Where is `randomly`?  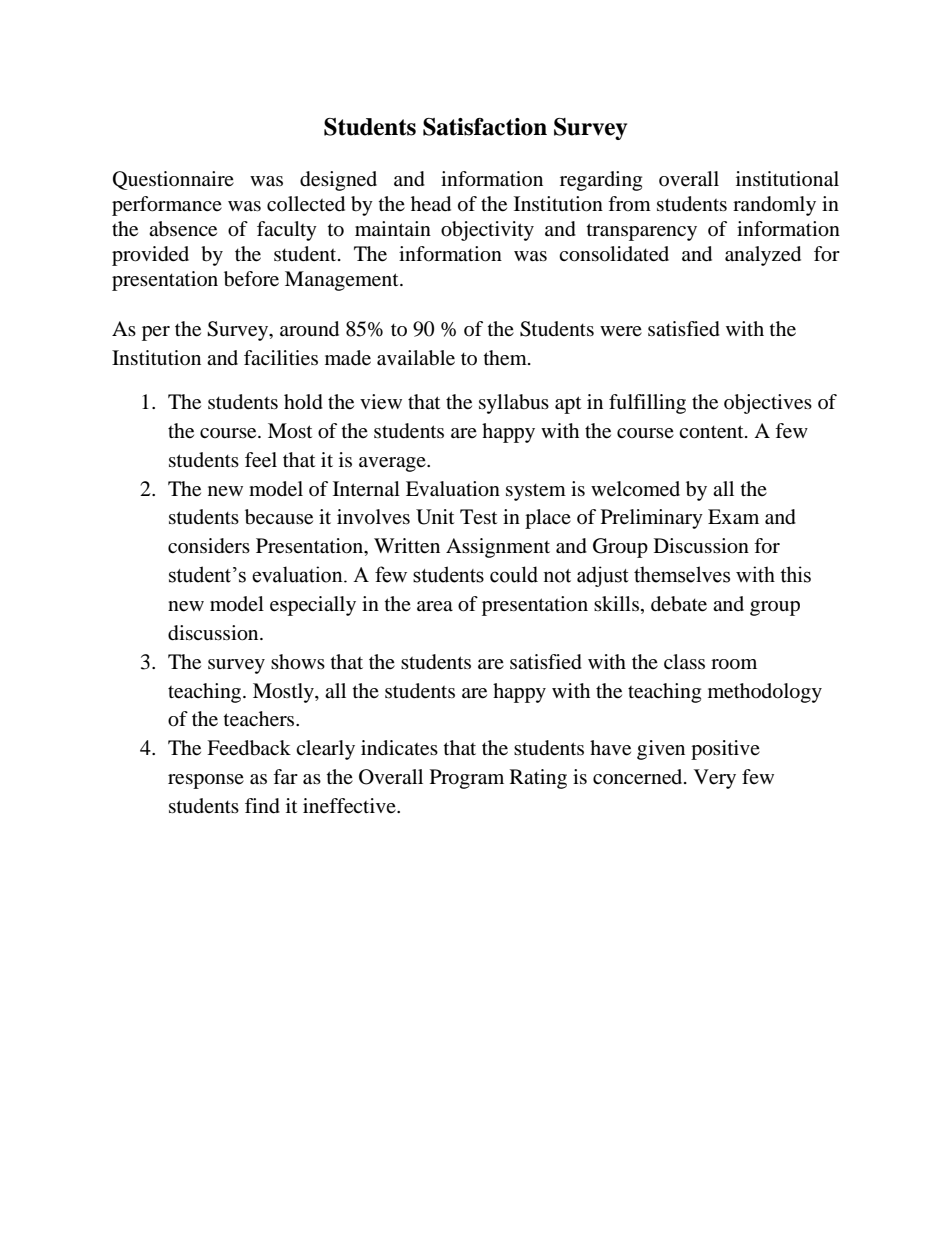 randomly is located at coordinates (774, 206).
